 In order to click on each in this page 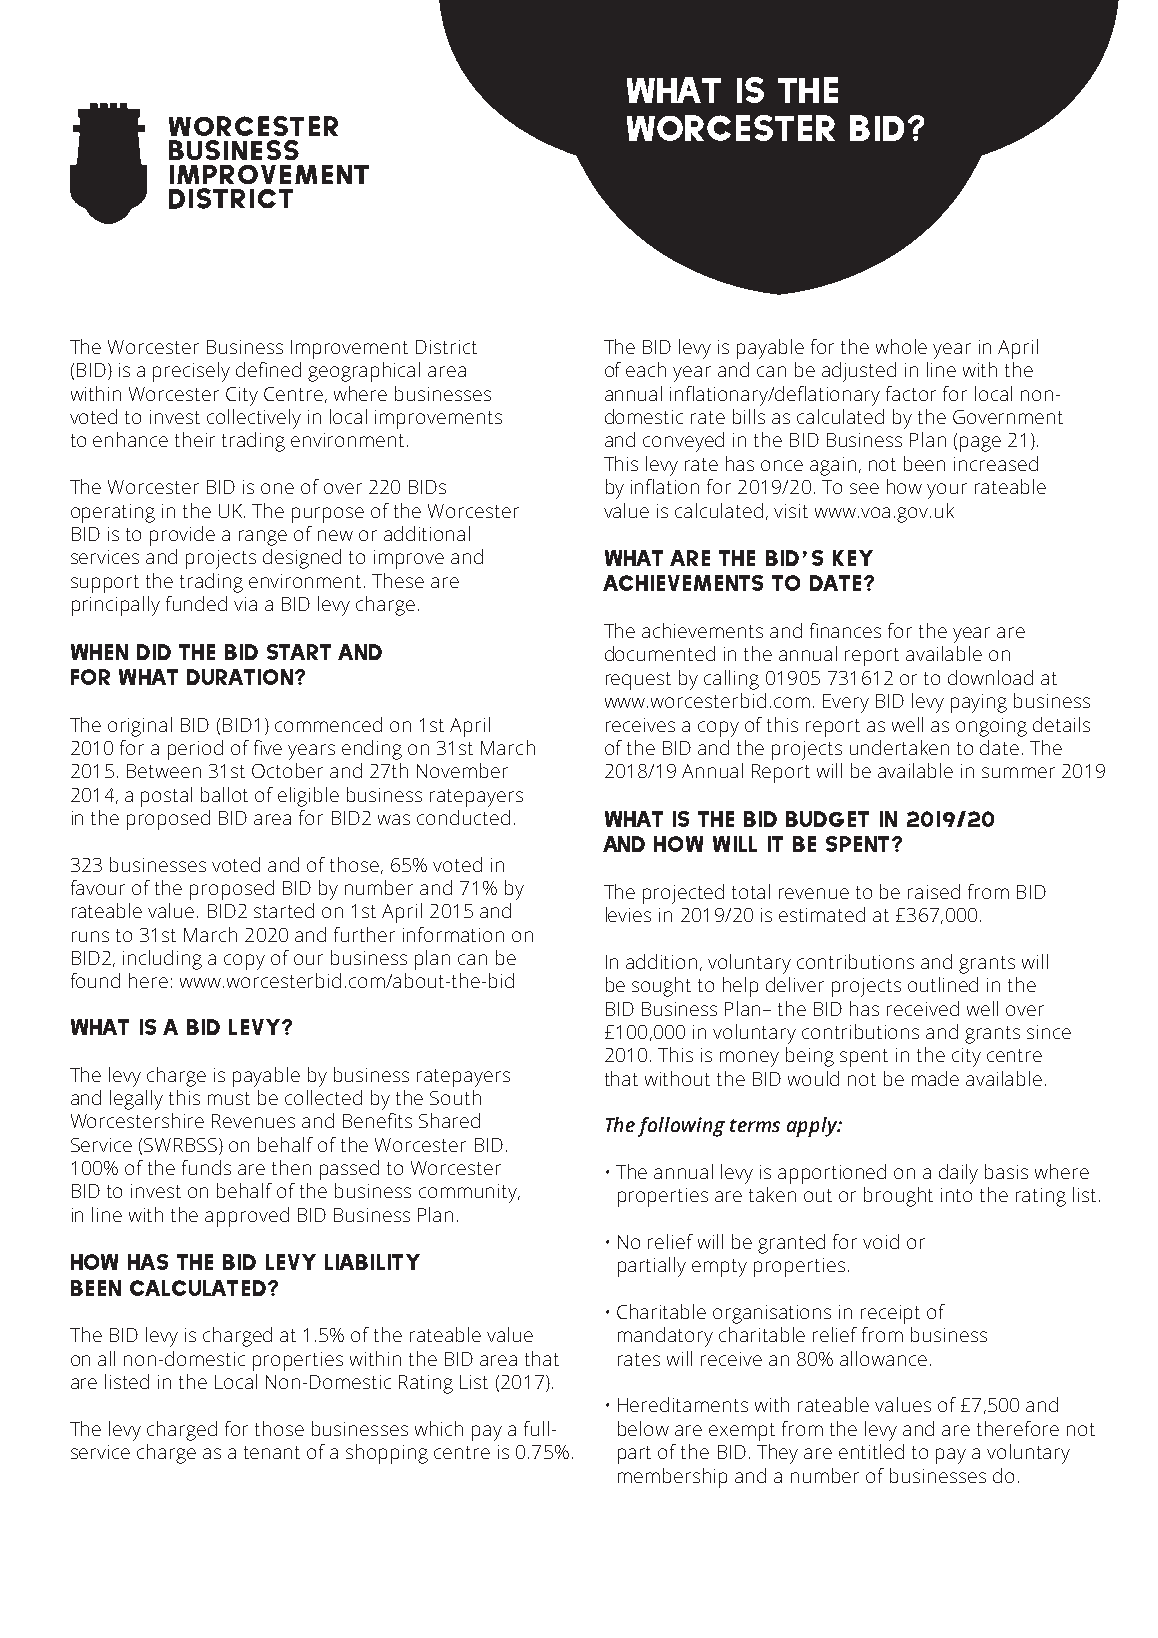, I will do `click(646, 369)`.
